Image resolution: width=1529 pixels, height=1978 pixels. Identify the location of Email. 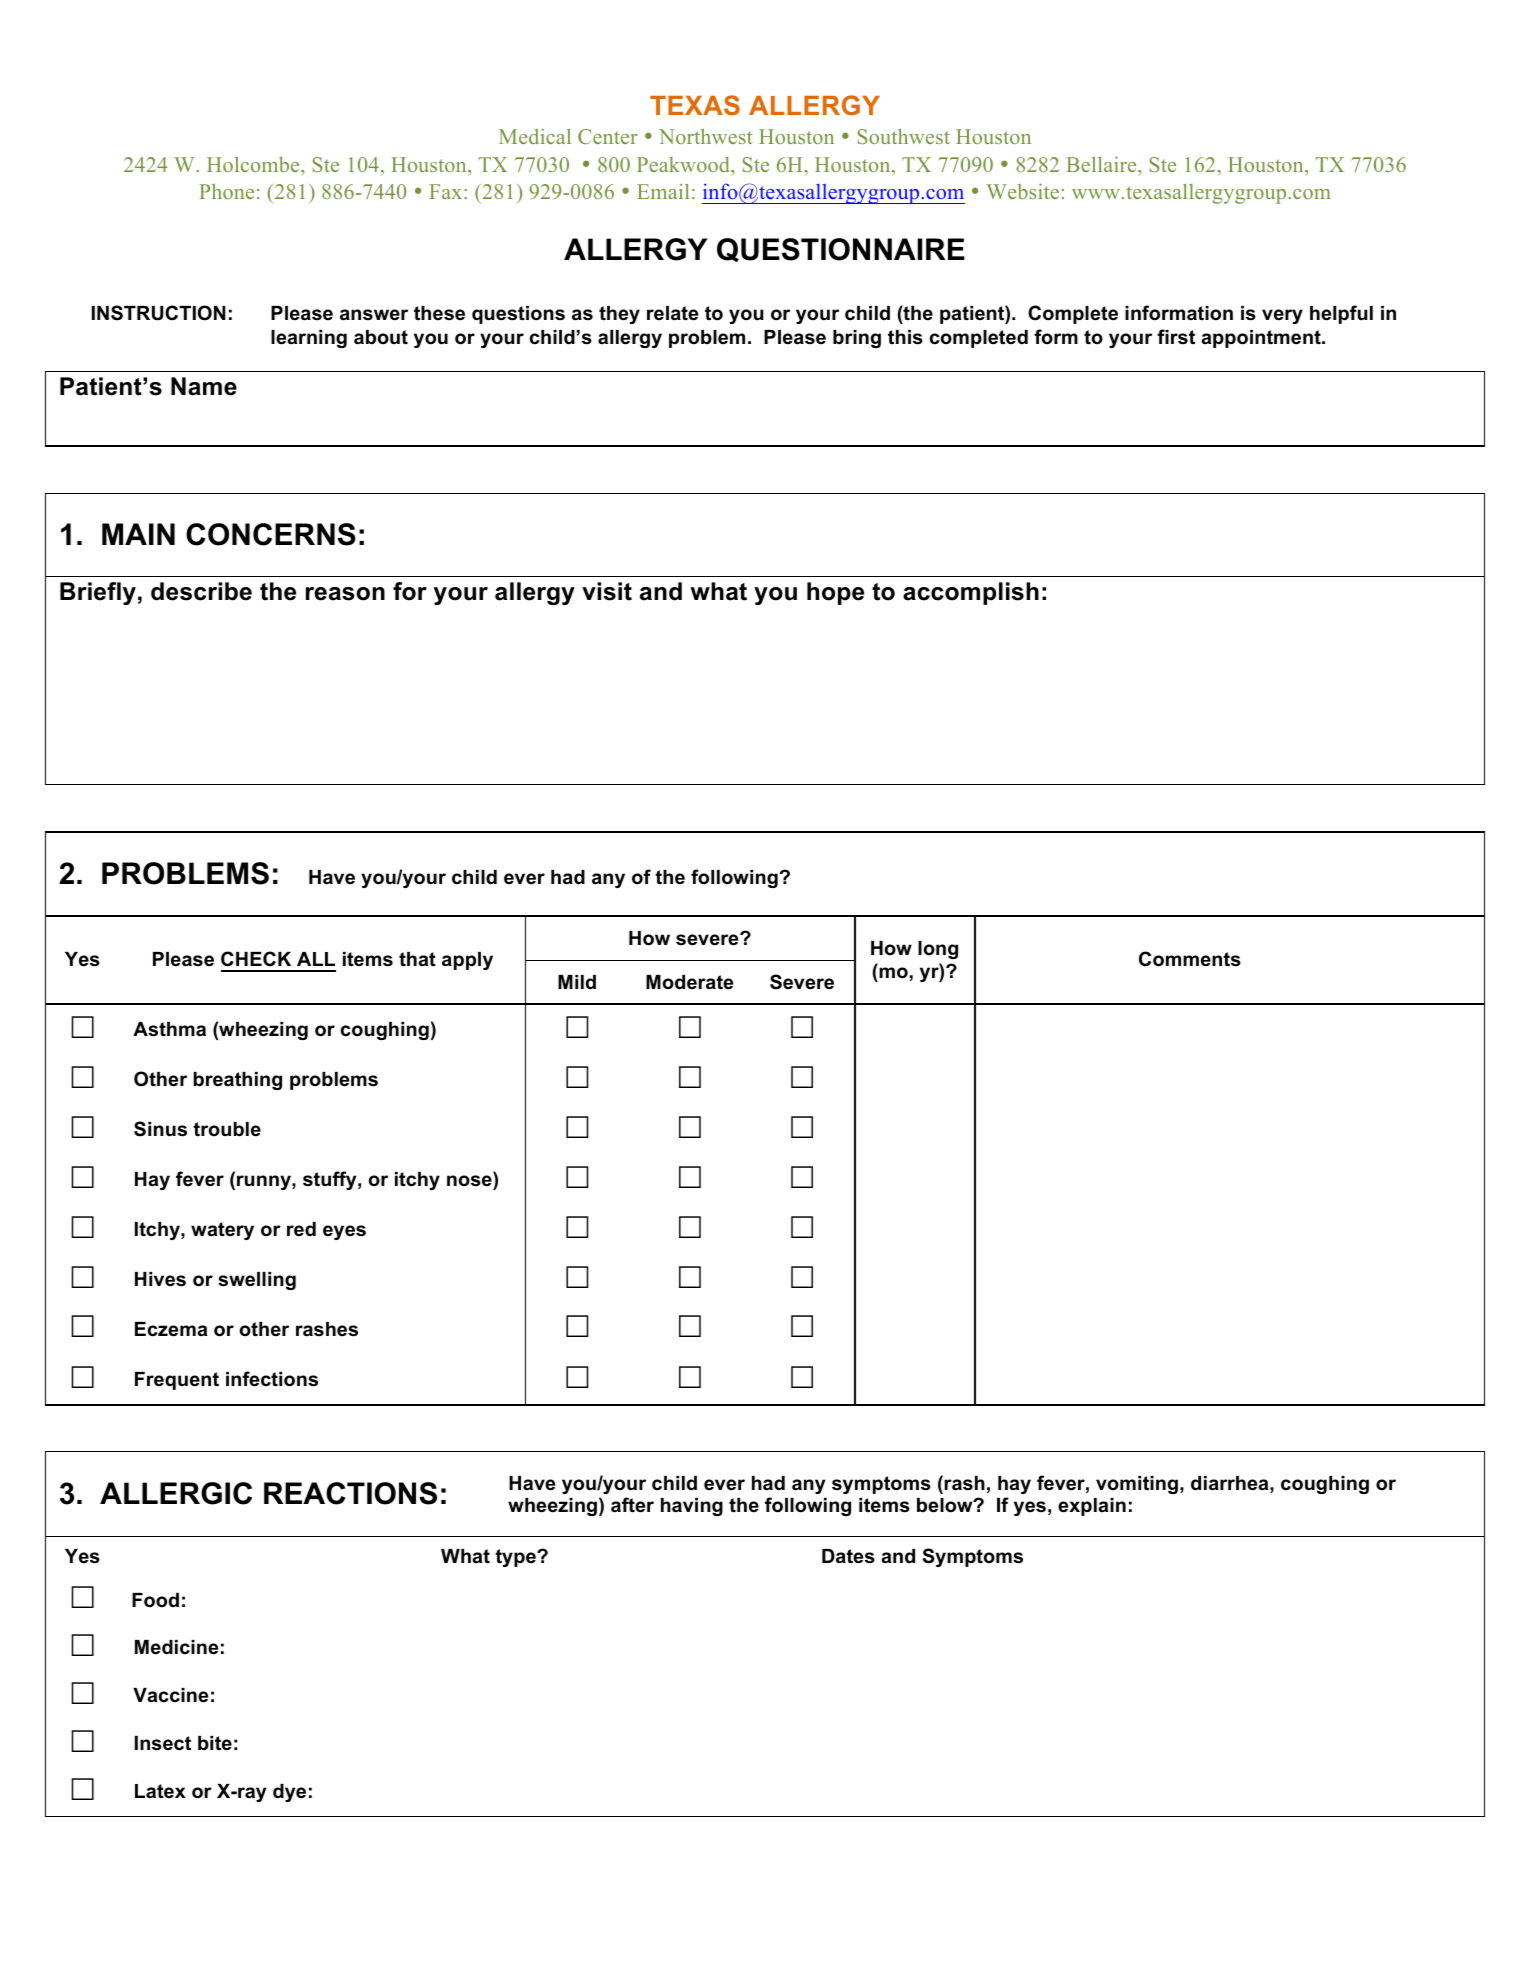
(663, 191).
